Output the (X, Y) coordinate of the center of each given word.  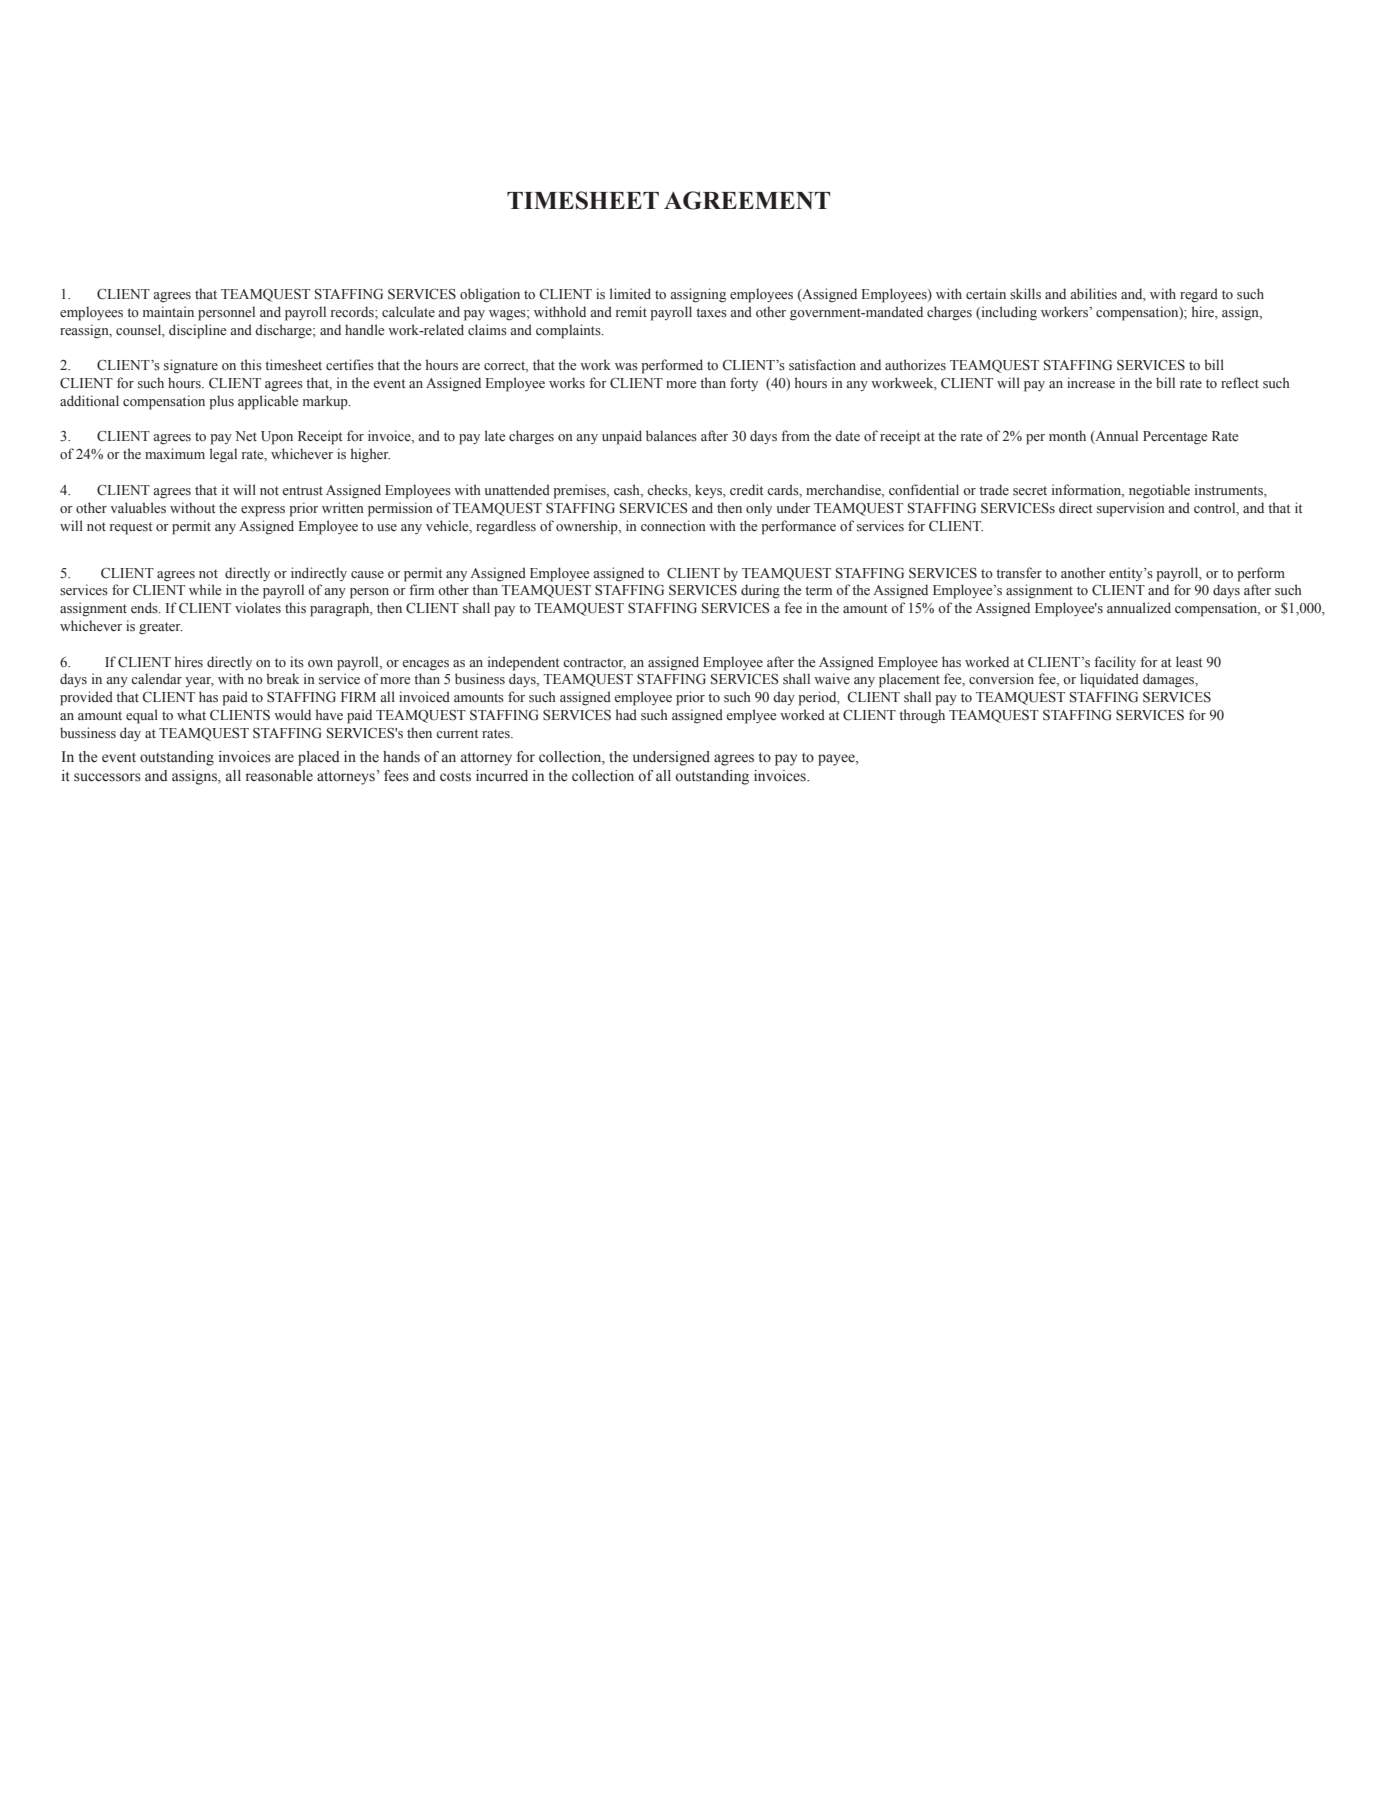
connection (673, 526)
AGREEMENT (747, 200)
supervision (1131, 509)
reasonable (279, 776)
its (297, 661)
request (131, 528)
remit (631, 311)
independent (523, 663)
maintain (168, 311)
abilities (1093, 294)
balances (671, 435)
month (1067, 436)
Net (246, 436)
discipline (197, 331)
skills (1025, 294)
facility (1115, 663)
